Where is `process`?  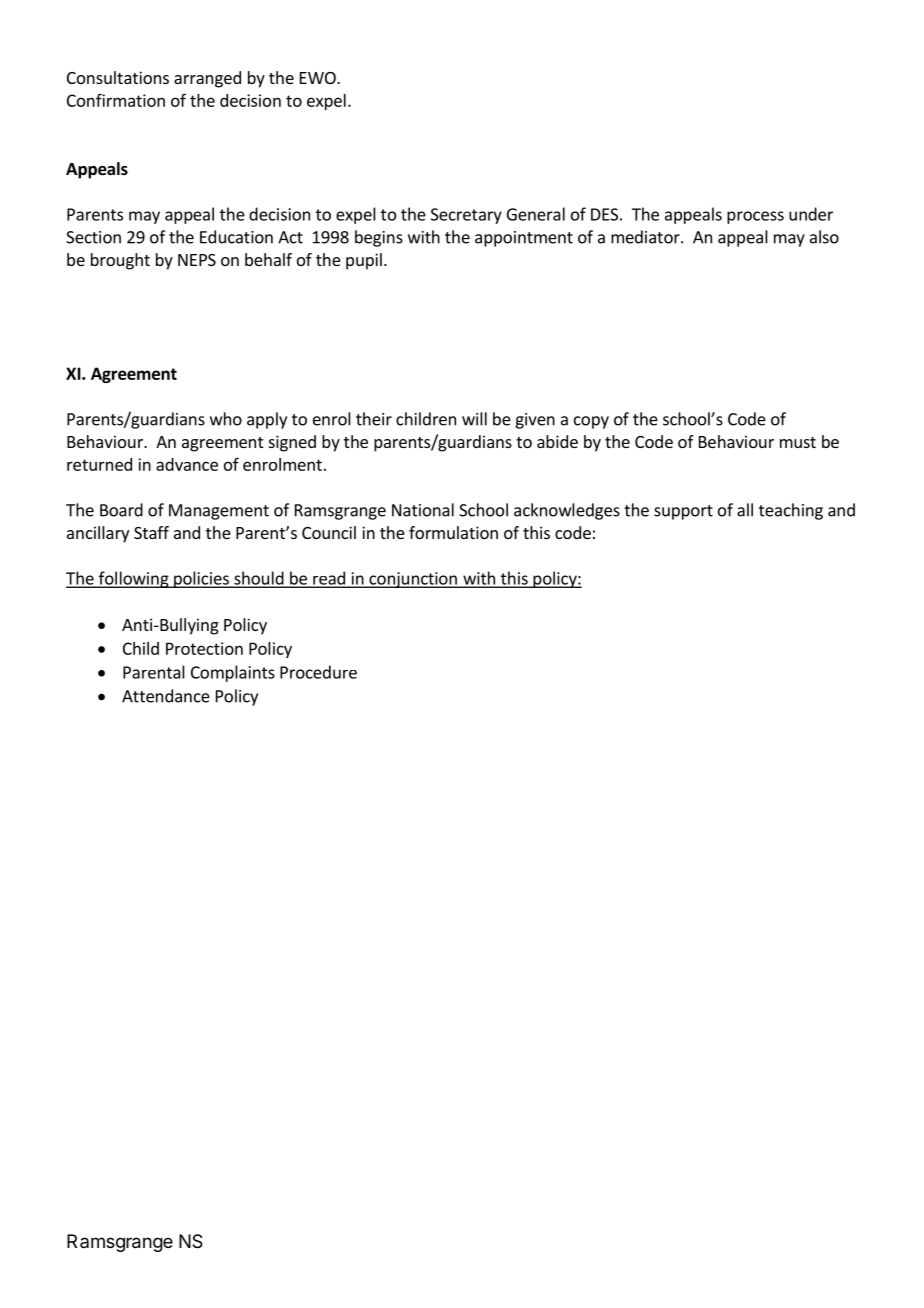 process is located at coordinates (755, 217).
